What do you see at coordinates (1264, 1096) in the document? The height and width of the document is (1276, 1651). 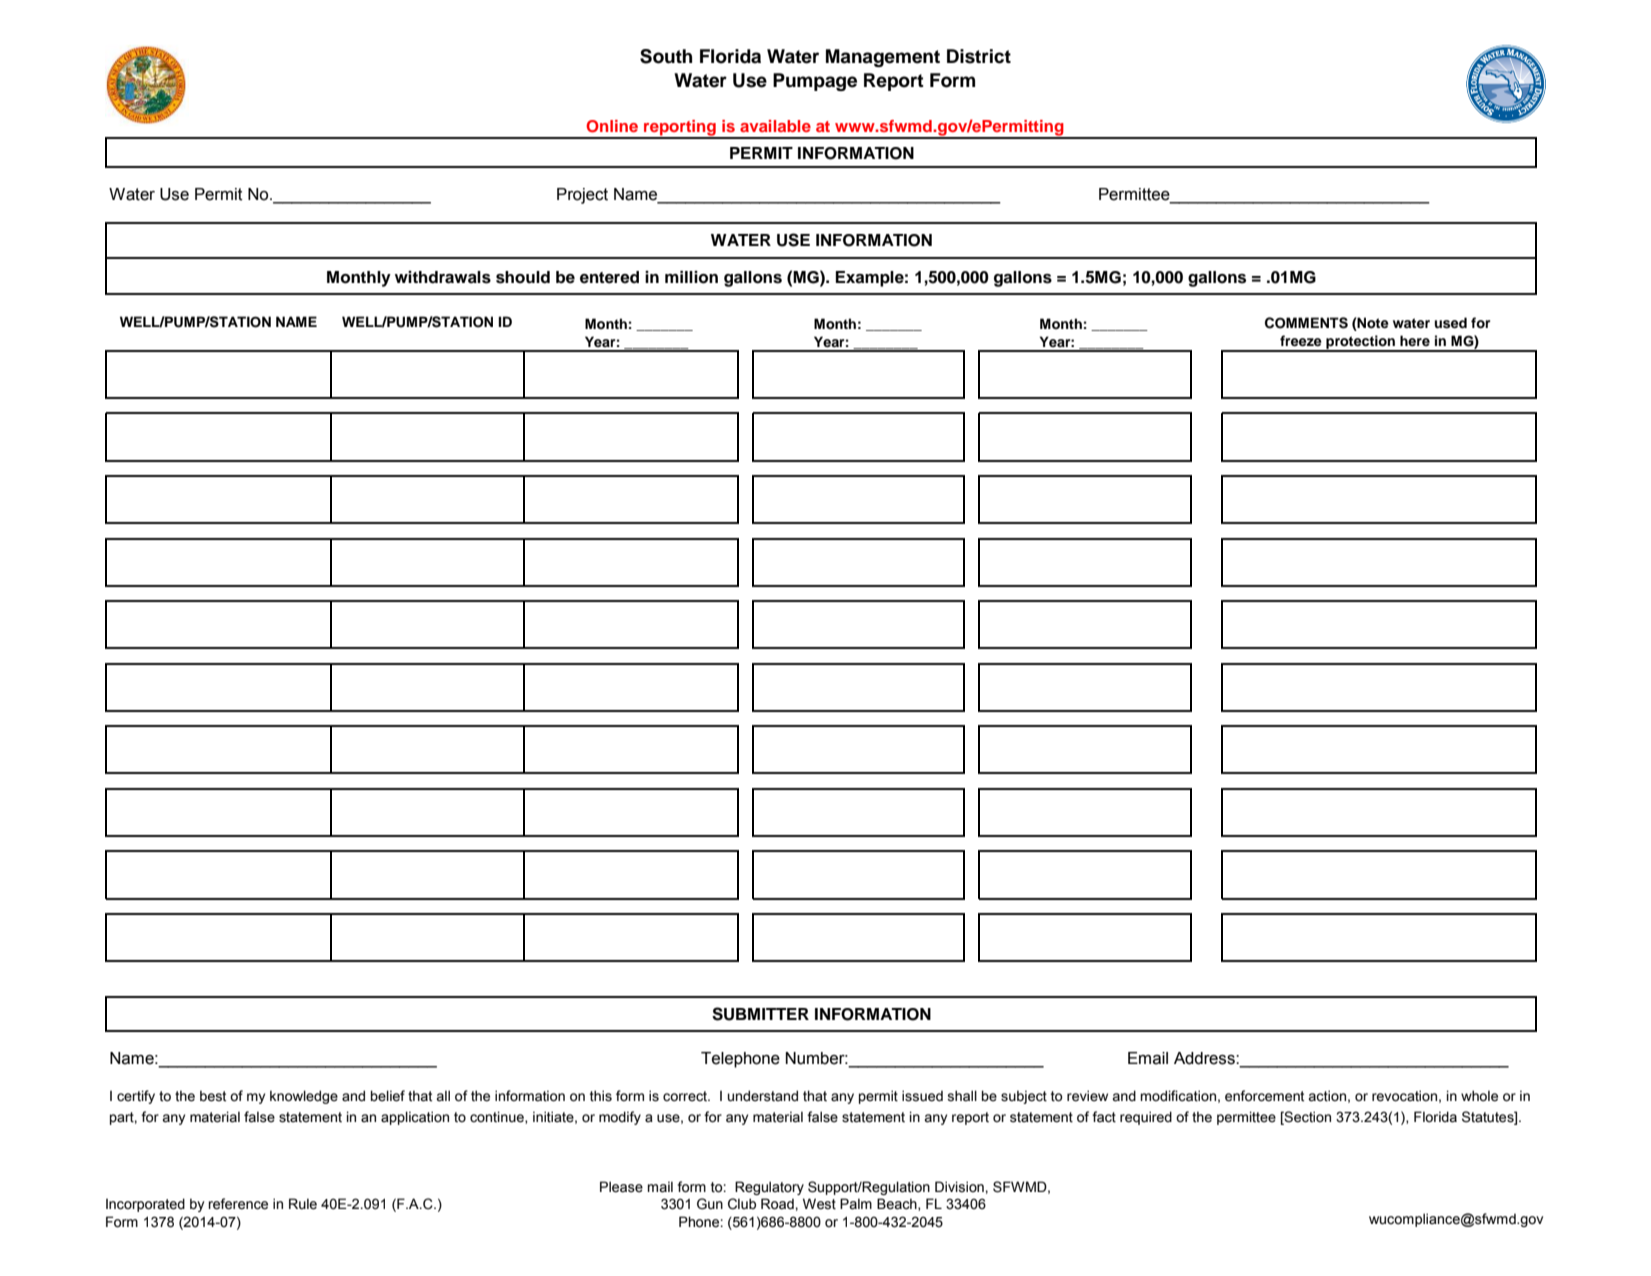 I see `enforcement` at bounding box center [1264, 1096].
